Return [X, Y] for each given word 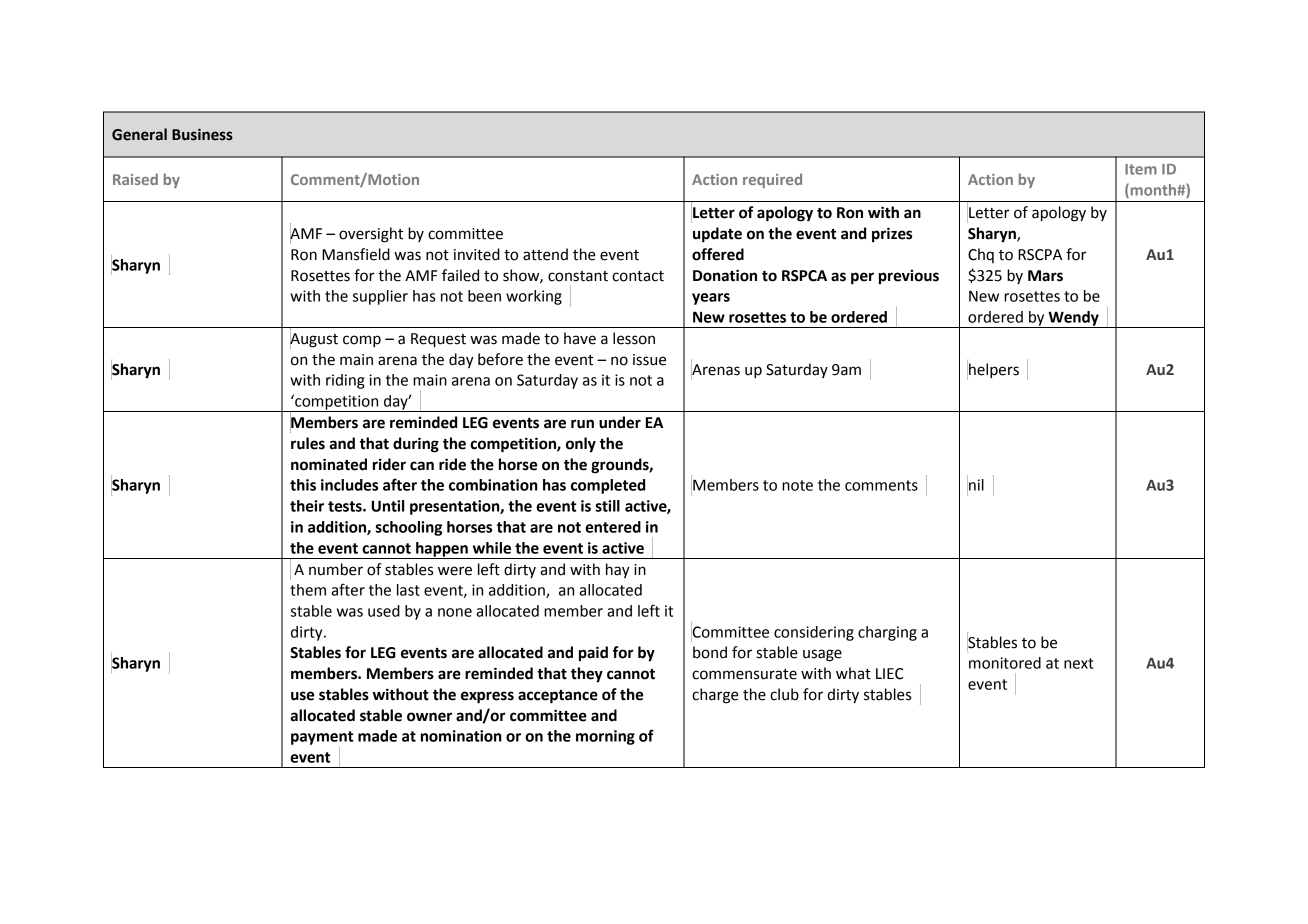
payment [322, 738]
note [797, 485]
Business [202, 134]
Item [1141, 169]
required [772, 180]
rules [308, 443]
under [620, 422]
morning [605, 737]
